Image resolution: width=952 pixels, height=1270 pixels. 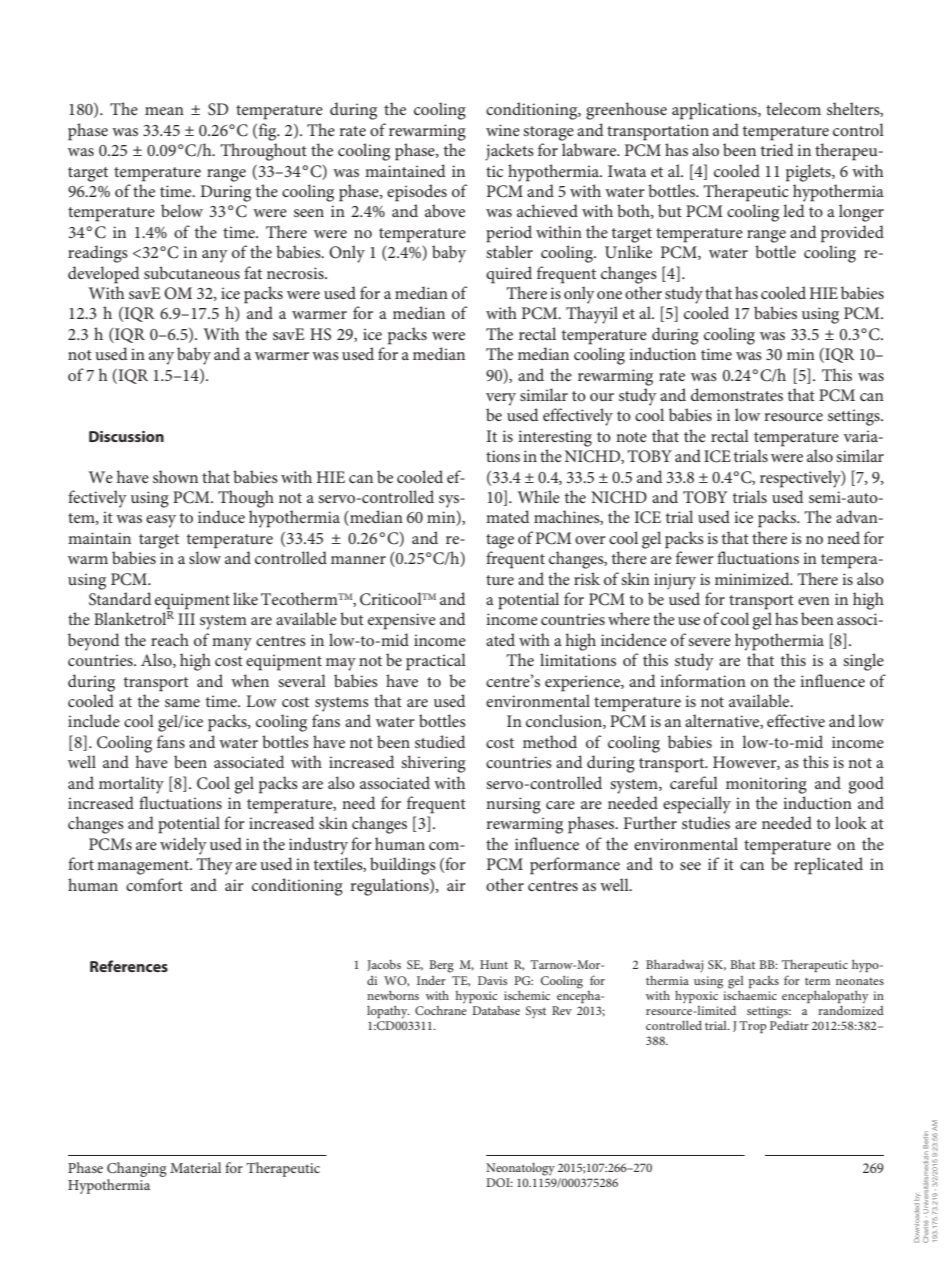 What do you see at coordinates (195, 1167) in the screenshot?
I see `Material` at bounding box center [195, 1167].
